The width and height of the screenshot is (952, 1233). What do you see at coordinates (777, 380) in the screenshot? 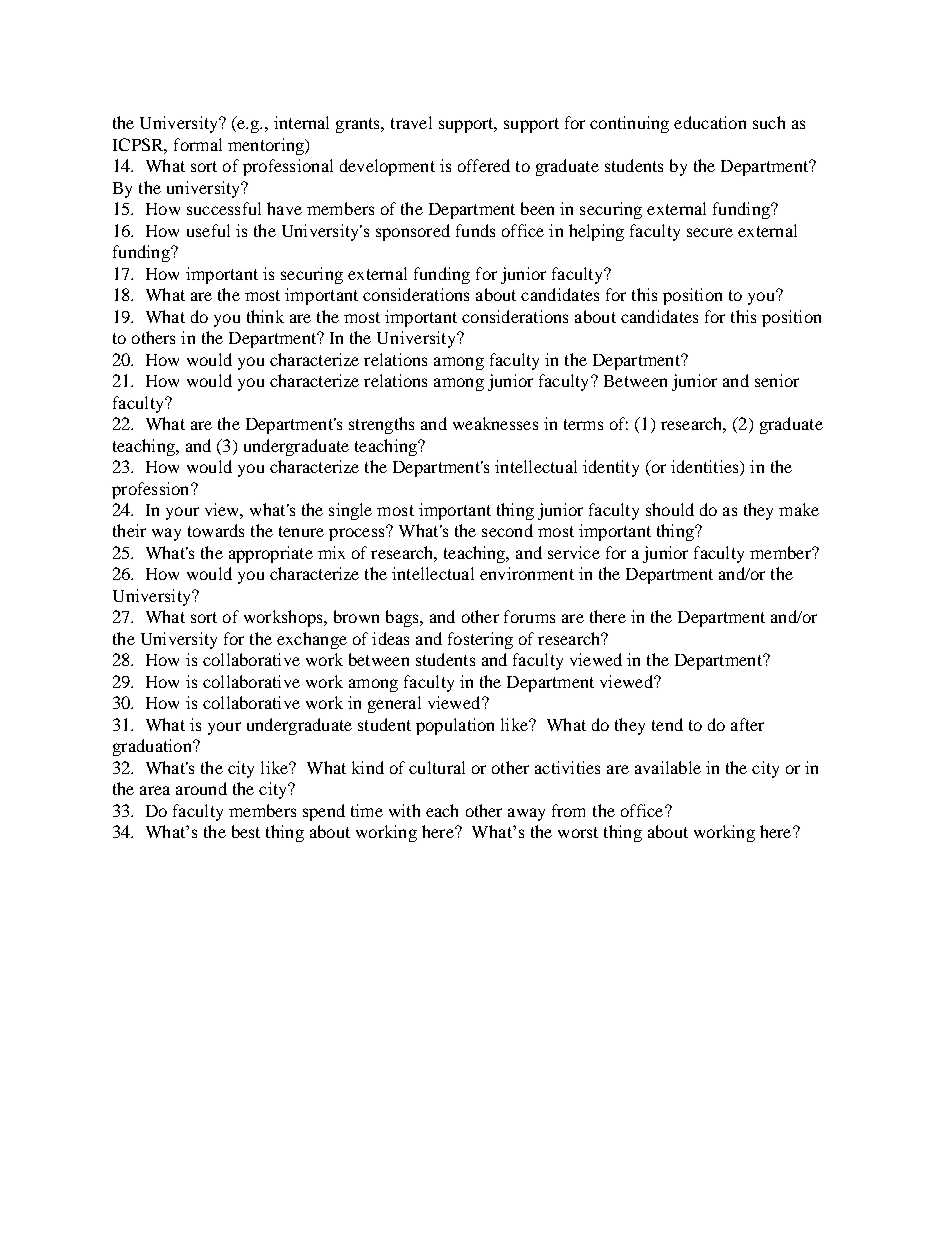
I see `senior` at bounding box center [777, 380].
